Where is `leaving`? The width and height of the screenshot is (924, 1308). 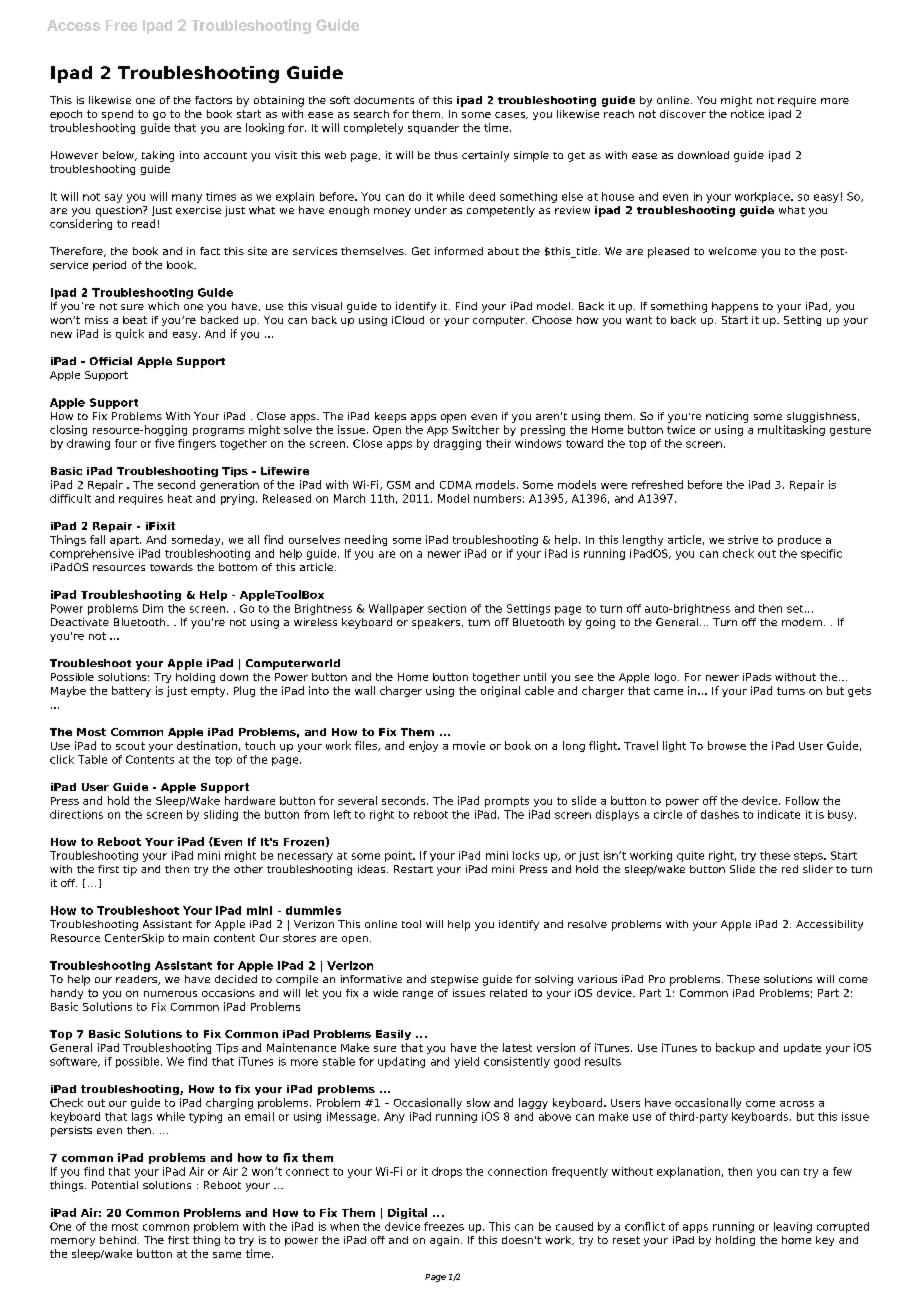 leaving is located at coordinates (793, 1227).
